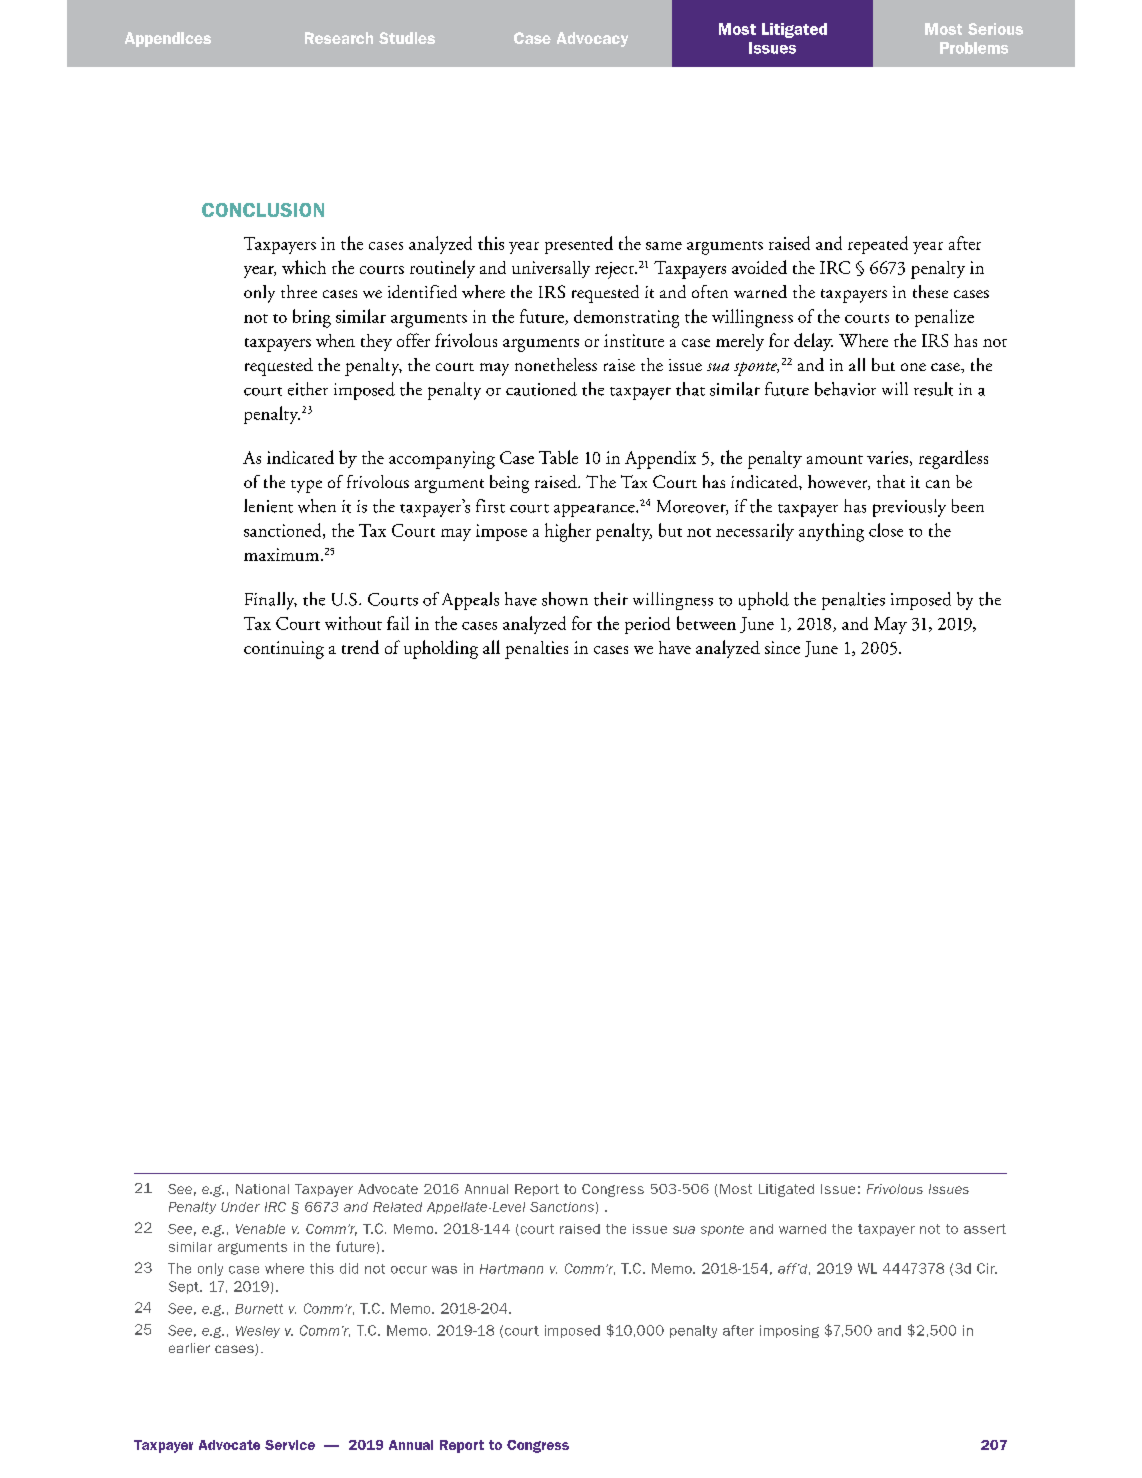 Image resolution: width=1142 pixels, height=1478 pixels. Describe the element at coordinates (290, 1445) in the screenshot. I see `Service` at that location.
